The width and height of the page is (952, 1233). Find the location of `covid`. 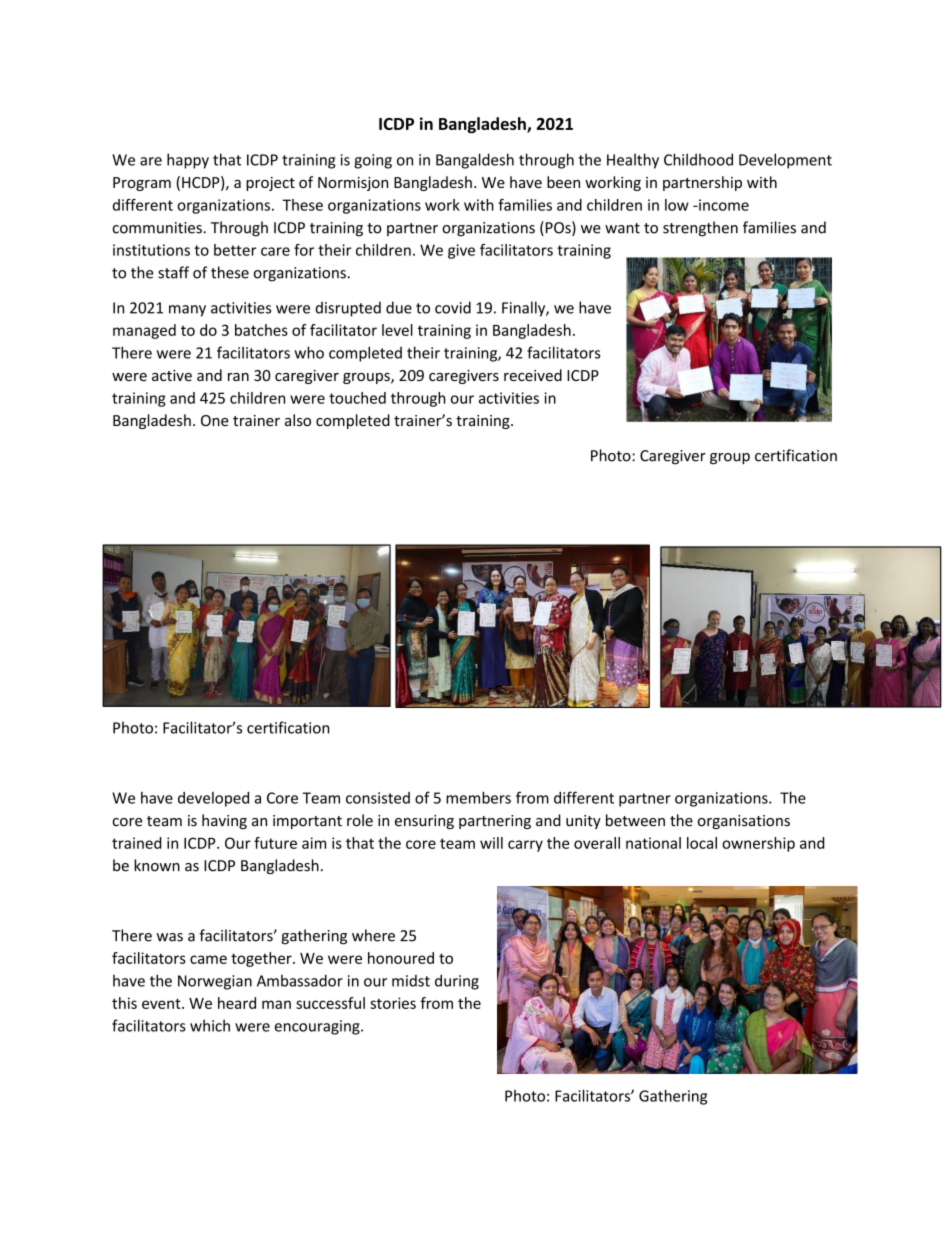

covid is located at coordinates (453, 307).
